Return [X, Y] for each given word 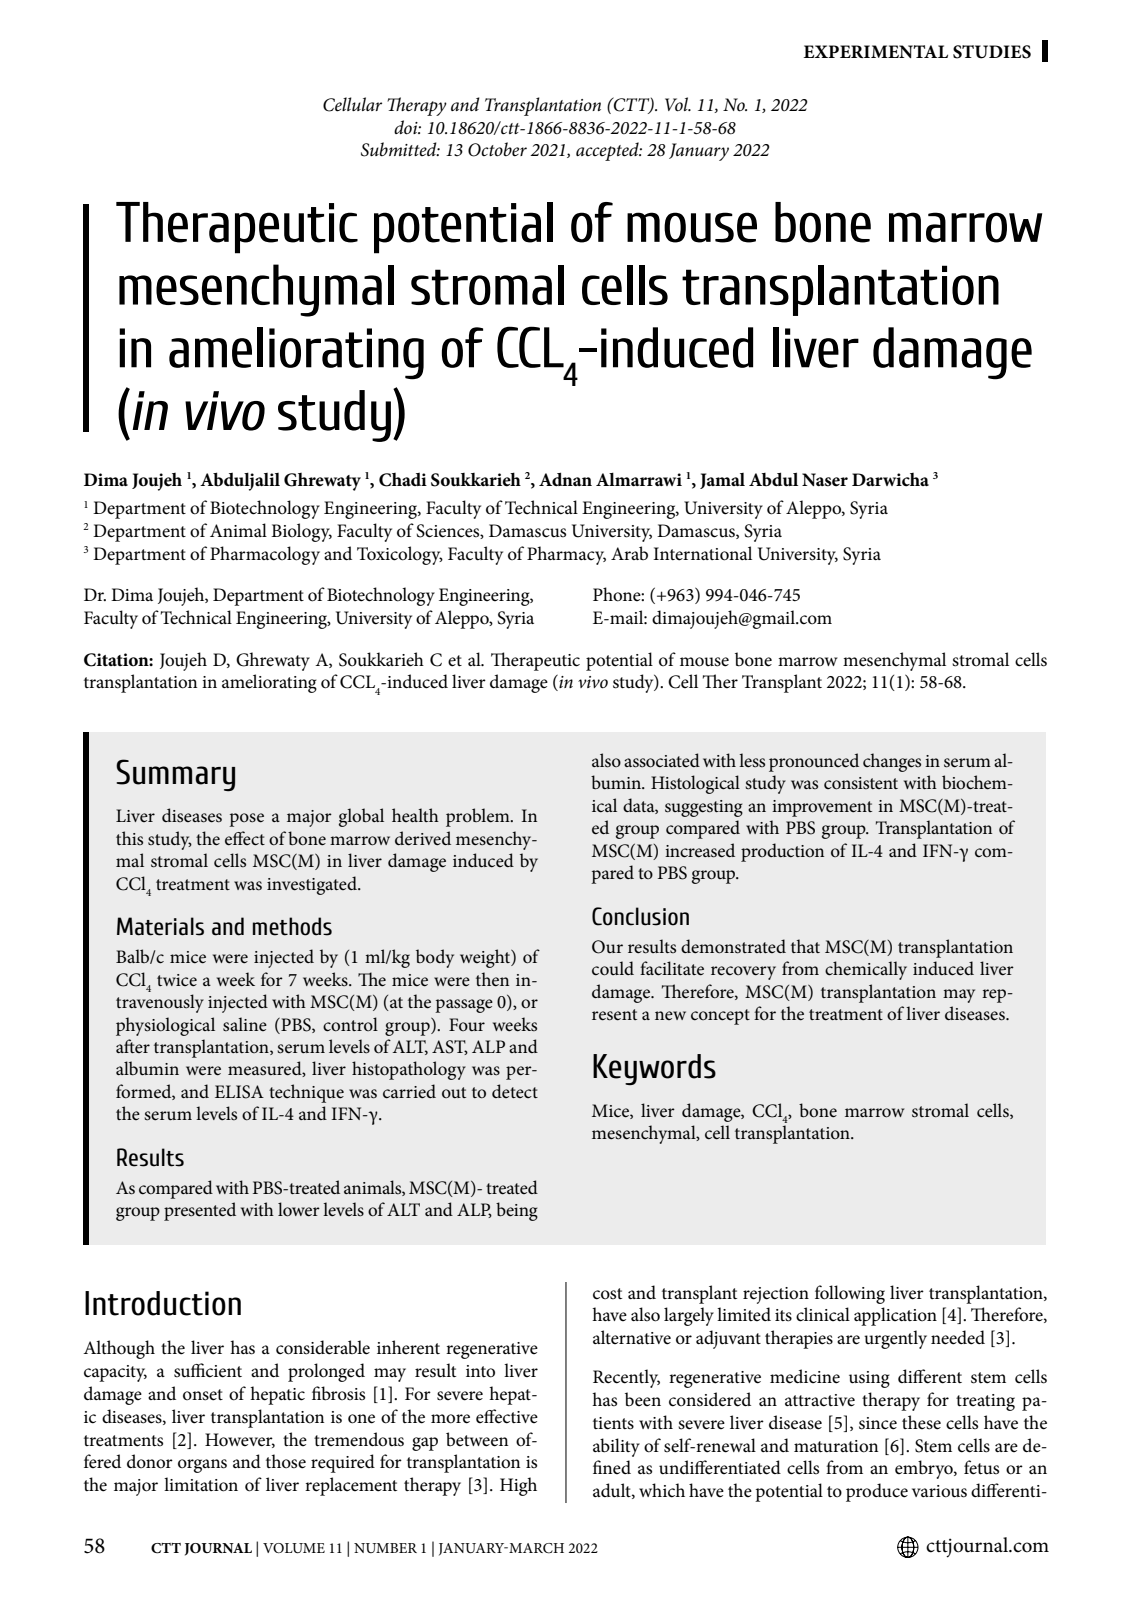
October [497, 149]
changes [892, 762]
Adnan [565, 479]
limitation [201, 1484]
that [805, 946]
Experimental [876, 51]
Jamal [722, 481]
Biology [301, 532]
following [850, 1294]
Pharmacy [566, 555]
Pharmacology [265, 555]
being [517, 1211]
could [613, 968]
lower [299, 1209]
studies [992, 52]
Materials [160, 926]
